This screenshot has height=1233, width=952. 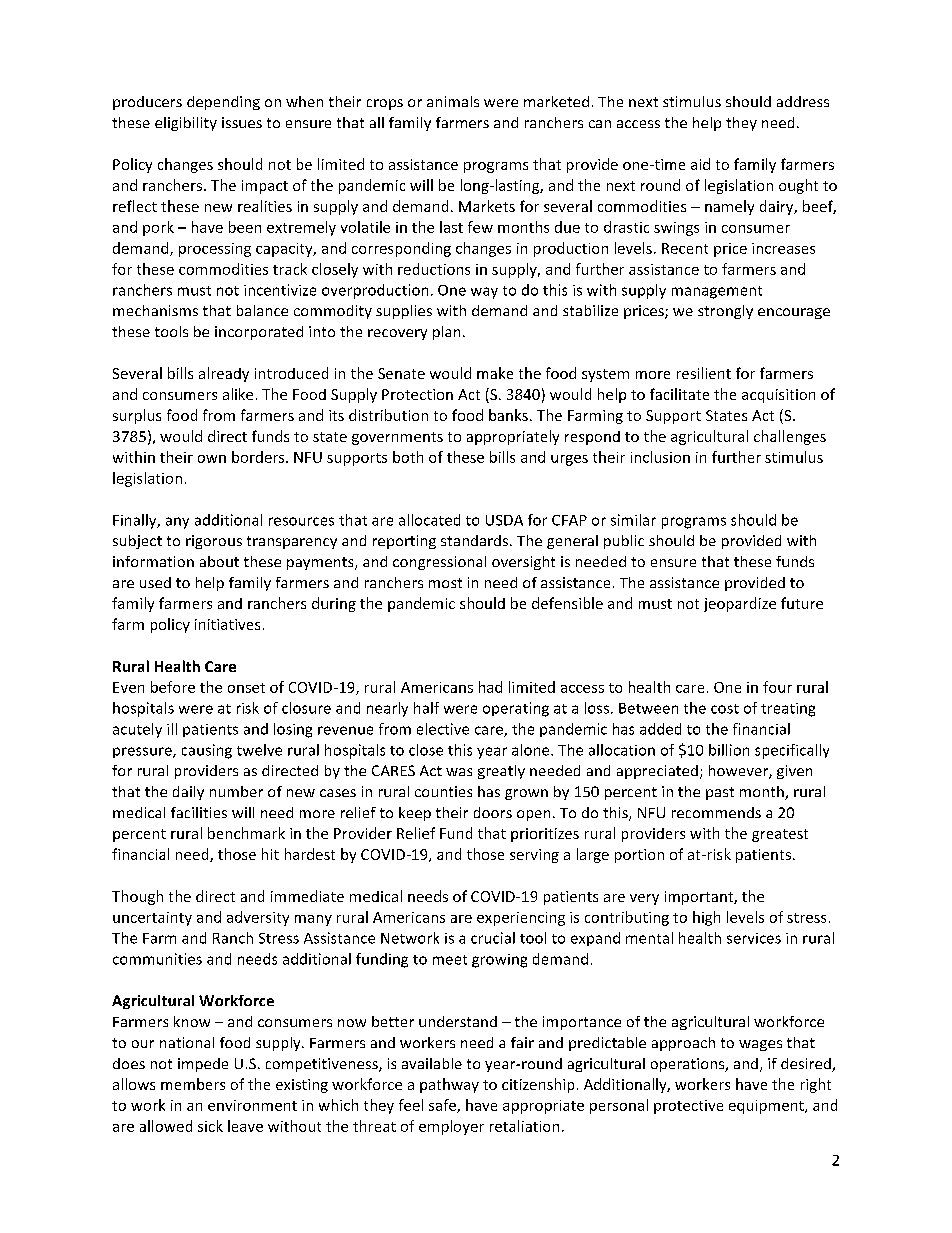 I want to click on jeopardize, so click(x=740, y=604).
